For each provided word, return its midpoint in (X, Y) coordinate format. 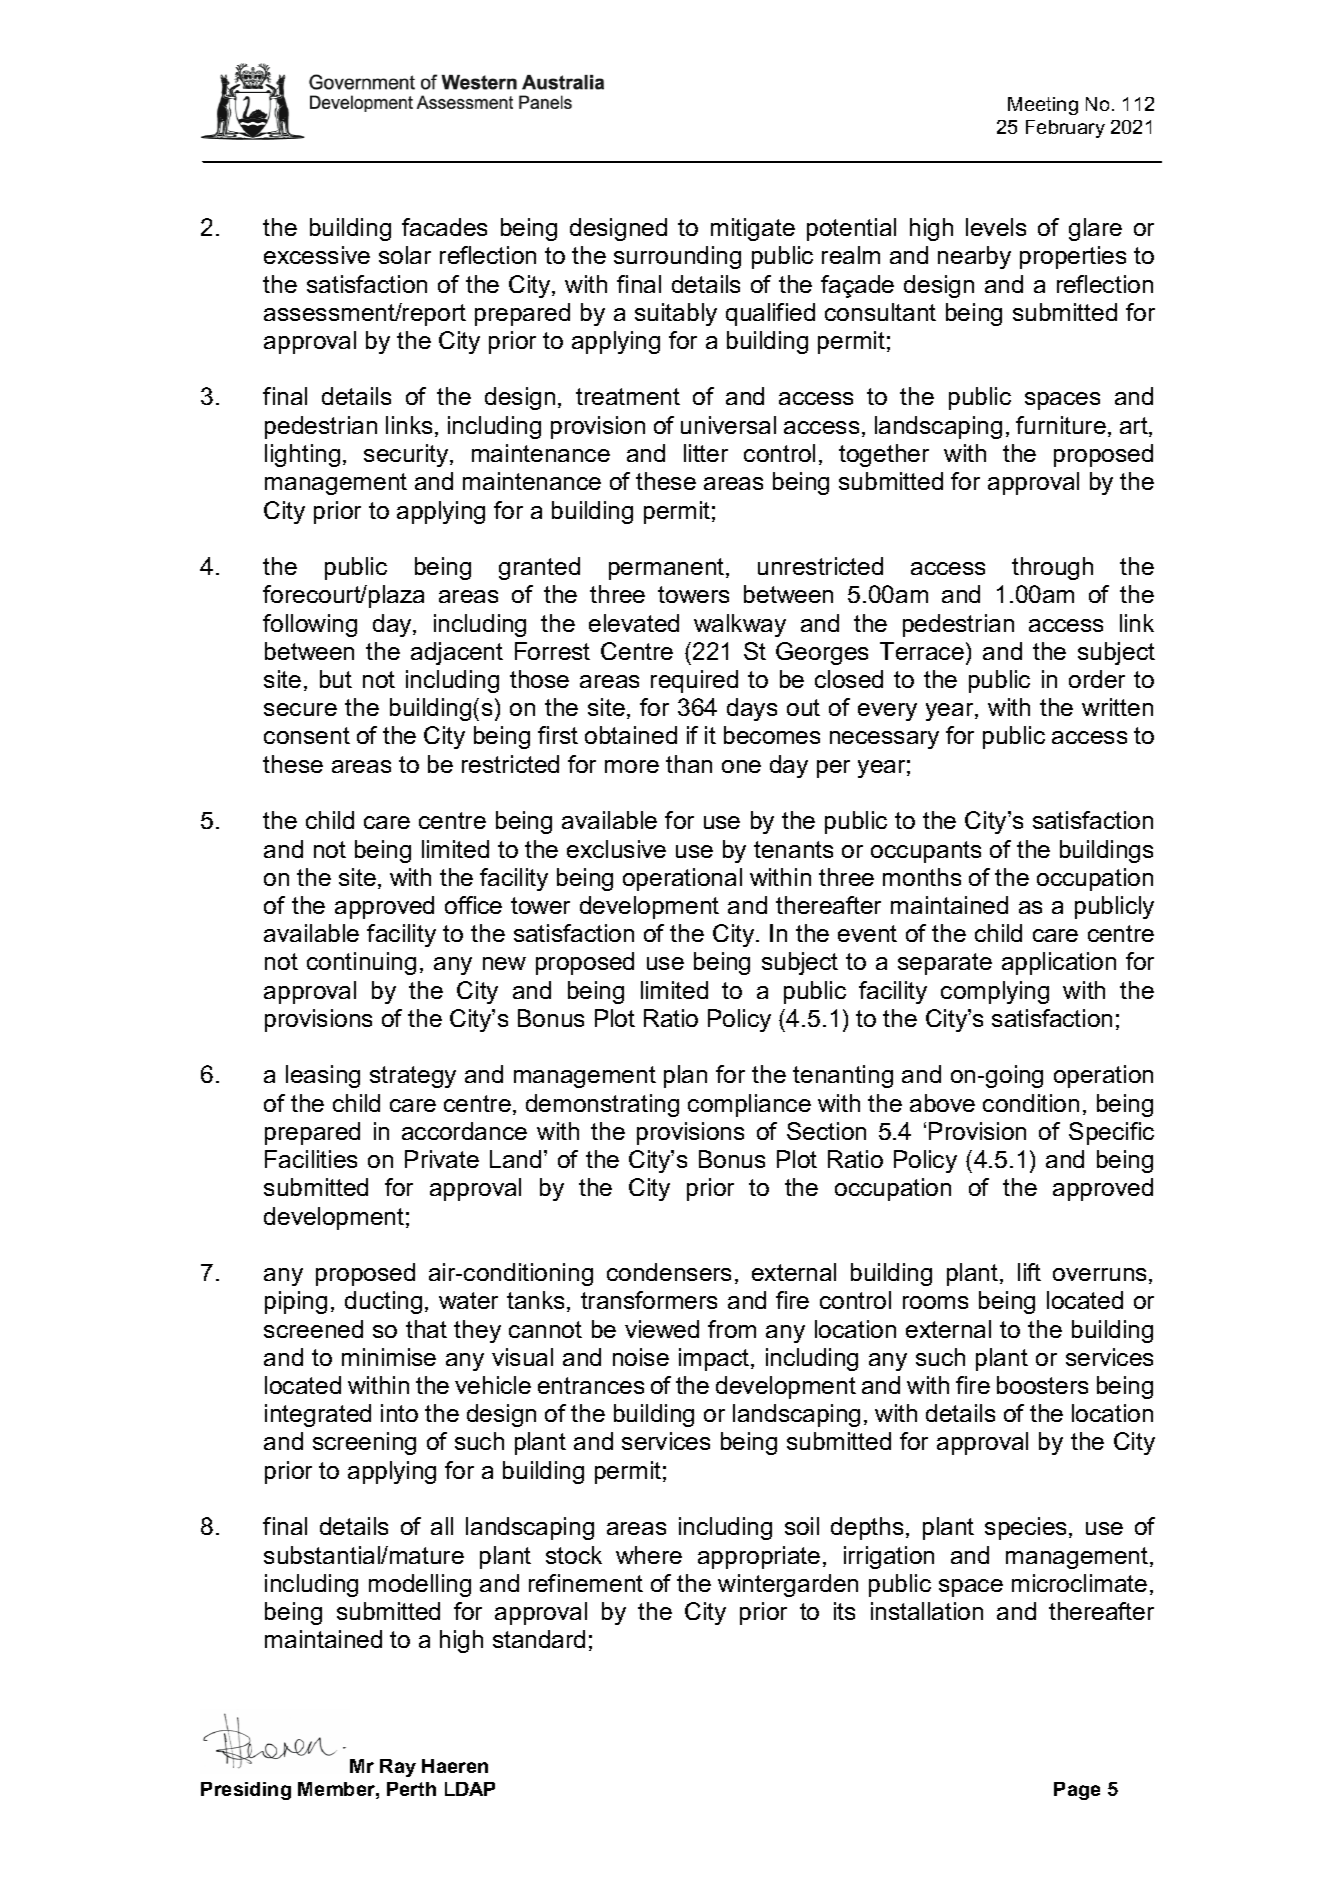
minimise (389, 1357)
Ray (398, 1768)
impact (715, 1359)
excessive (317, 255)
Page (1077, 1791)
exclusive (616, 849)
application (1059, 963)
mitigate (753, 229)
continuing (361, 963)
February (1065, 129)
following (310, 625)
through (1052, 568)
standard (539, 1639)
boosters (1042, 1385)
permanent (668, 569)
